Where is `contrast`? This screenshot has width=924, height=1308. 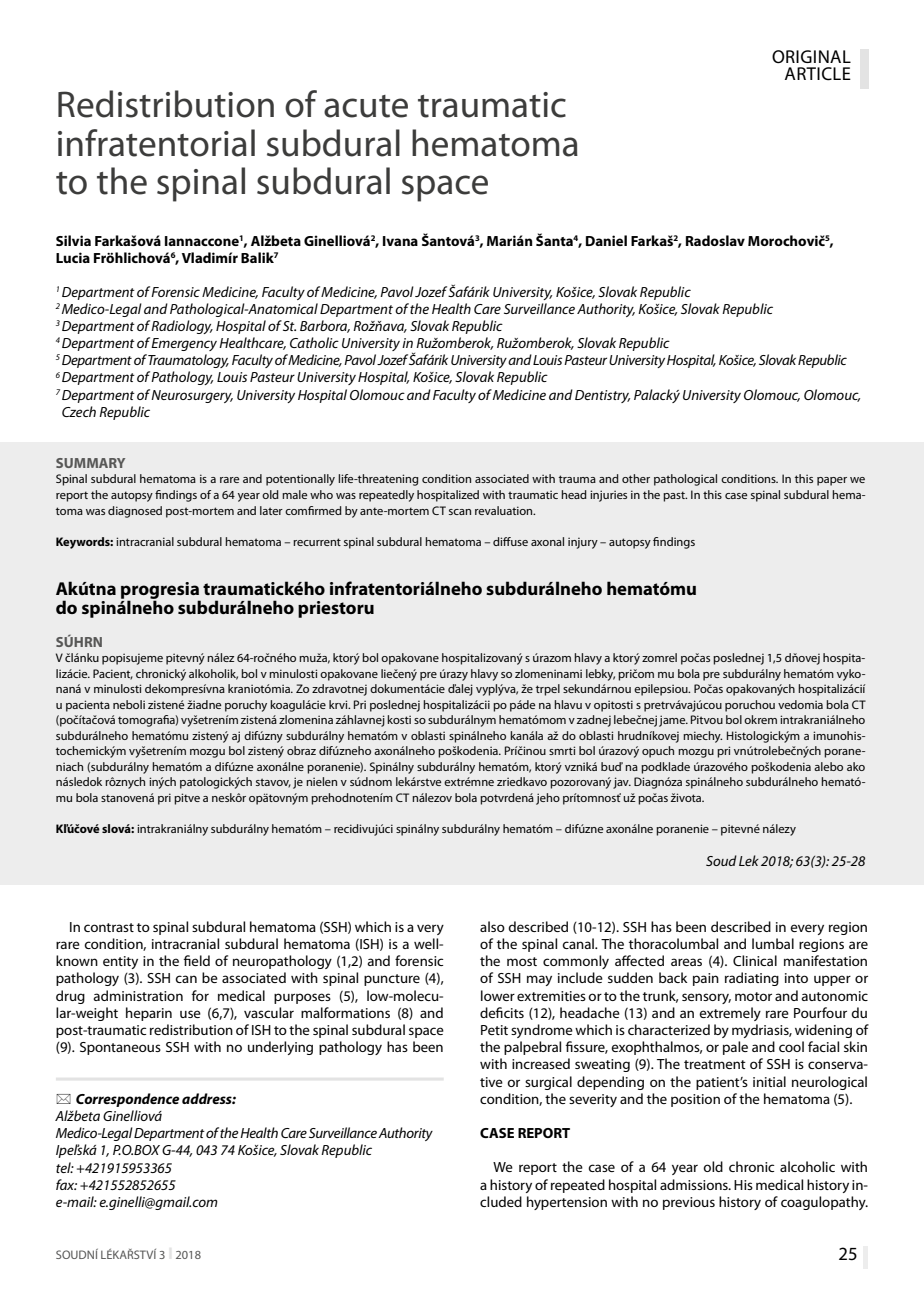
contrast is located at coordinates (109, 927).
